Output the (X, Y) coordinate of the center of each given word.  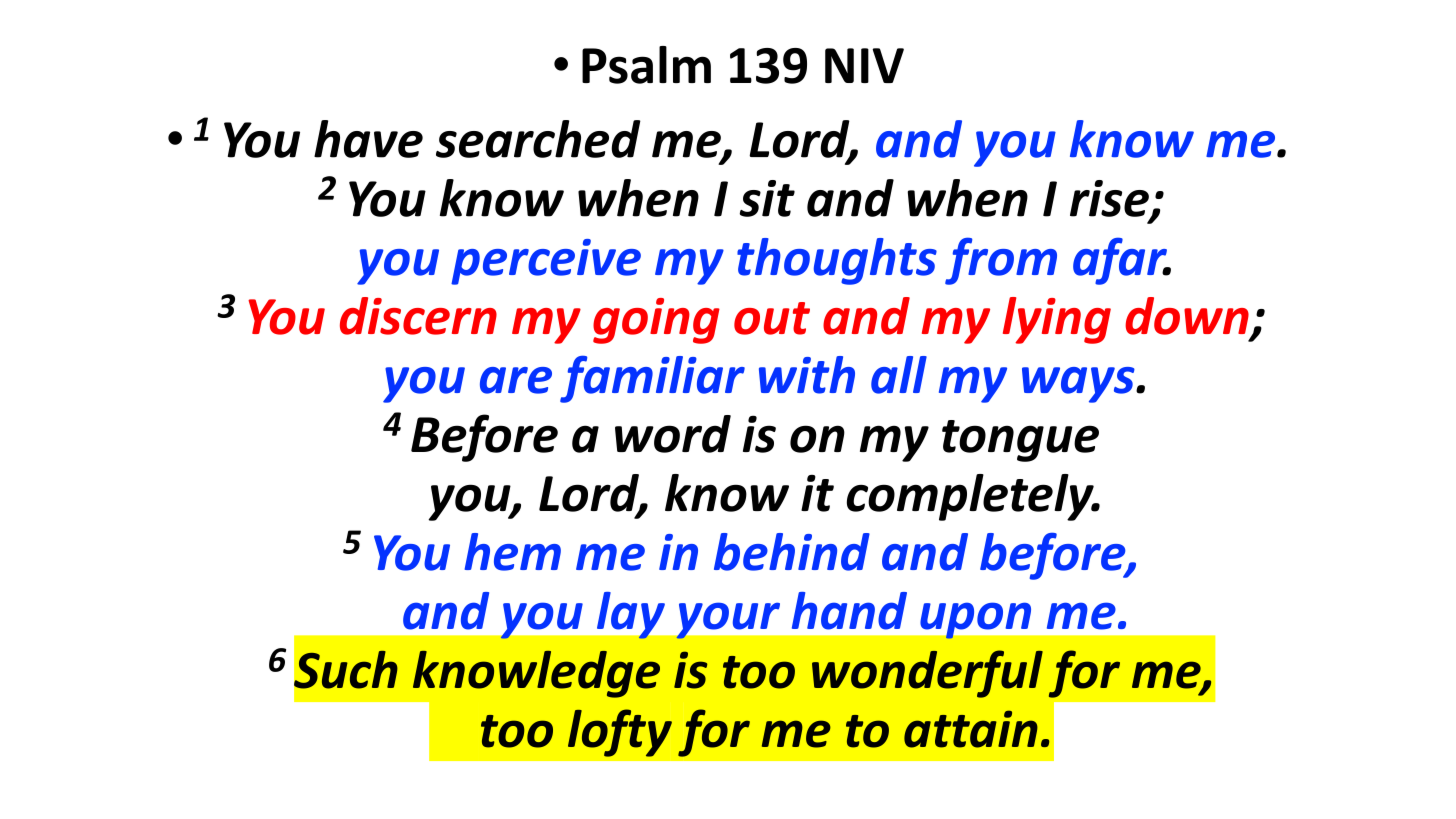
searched (538, 139)
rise (1110, 199)
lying (1057, 320)
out (772, 318)
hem (513, 552)
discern (418, 316)
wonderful (927, 674)
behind (792, 552)
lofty (620, 733)
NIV (864, 65)
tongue (1020, 441)
